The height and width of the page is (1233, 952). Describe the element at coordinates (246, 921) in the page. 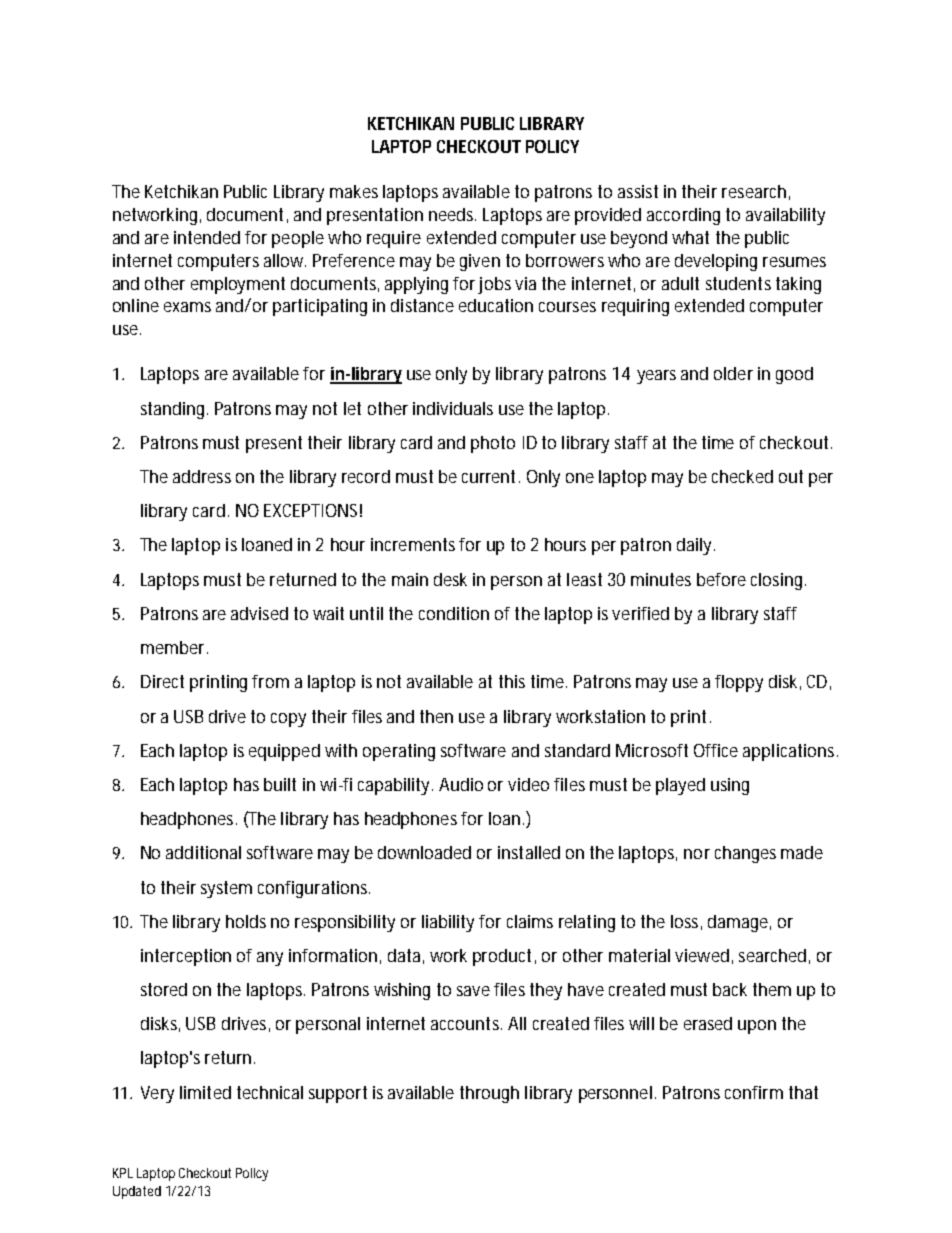

I see `holds` at that location.
